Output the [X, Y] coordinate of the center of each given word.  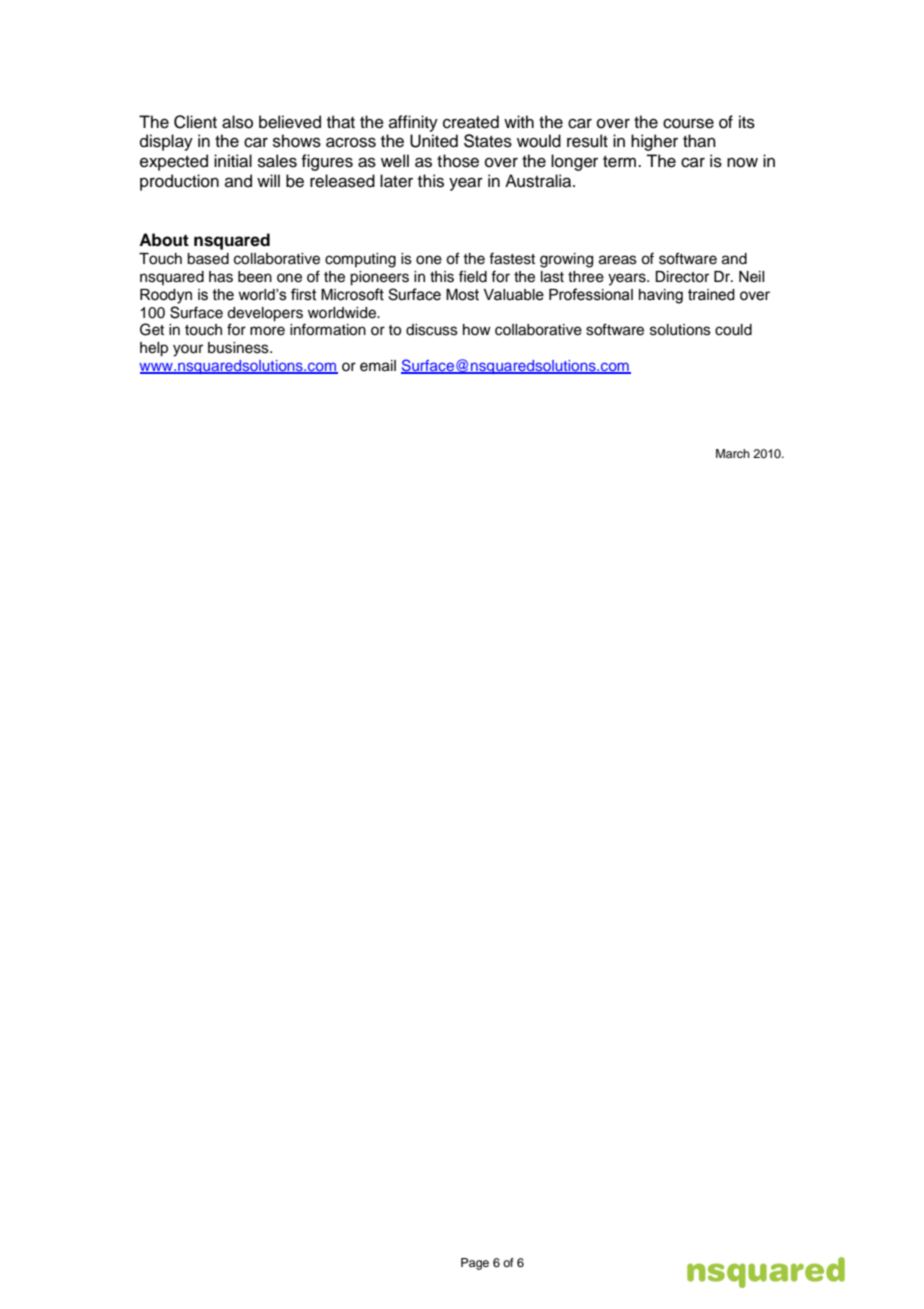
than [699, 141]
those [458, 161]
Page [475, 1264]
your [188, 350]
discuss [432, 330]
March [733, 453]
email [378, 366]
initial [233, 161]
